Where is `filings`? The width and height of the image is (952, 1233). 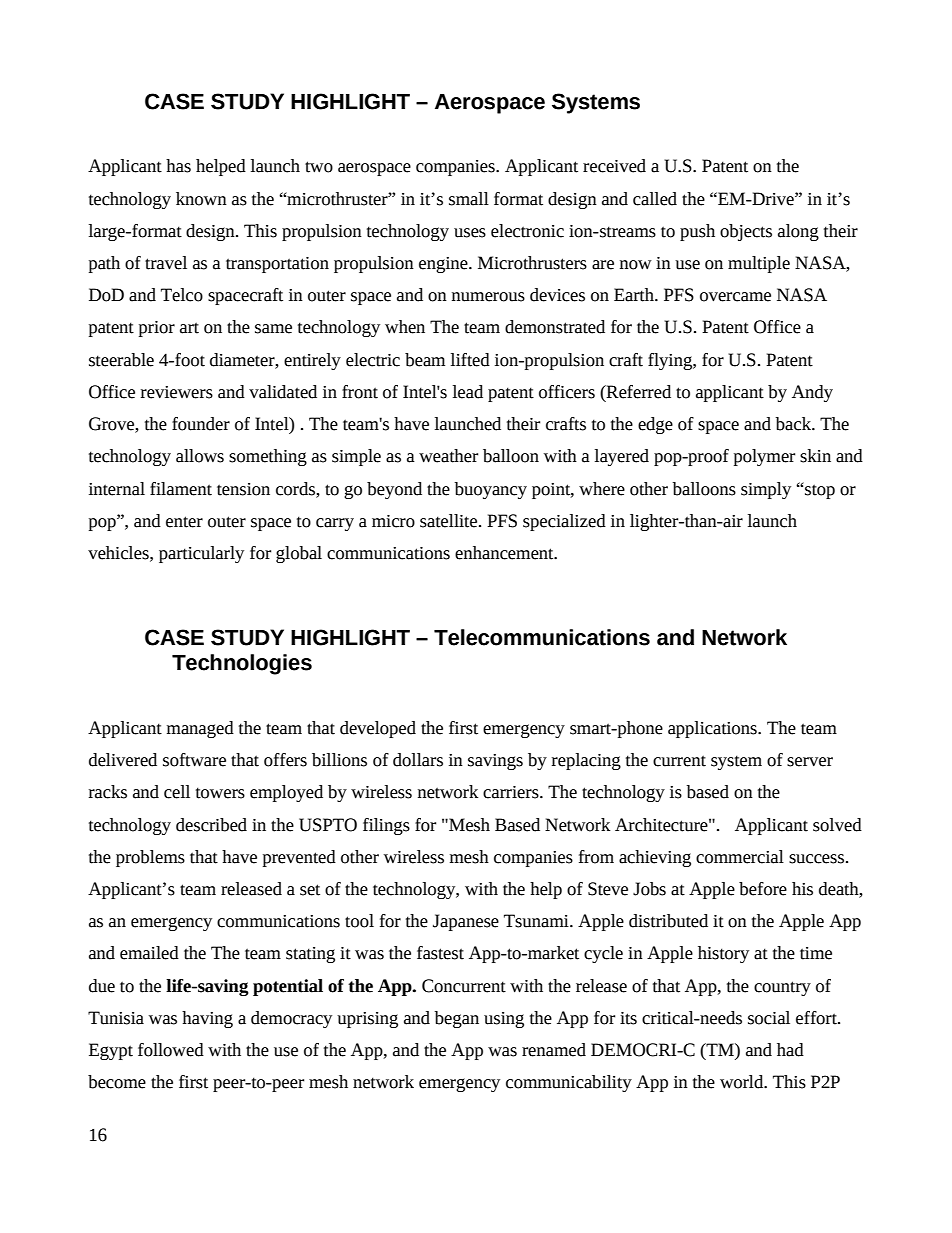 filings is located at coordinates (386, 826).
